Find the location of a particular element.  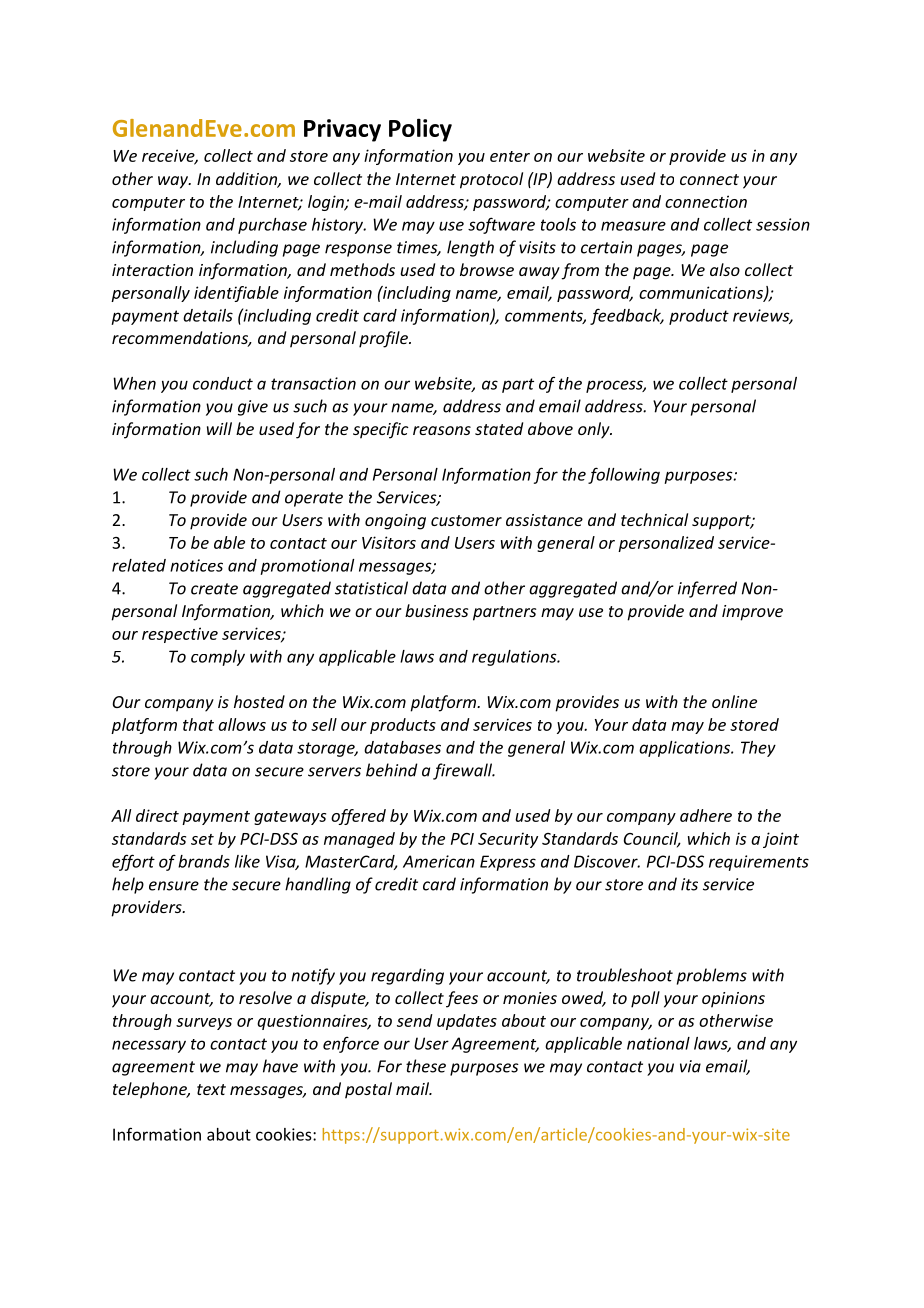

measure is located at coordinates (633, 226).
